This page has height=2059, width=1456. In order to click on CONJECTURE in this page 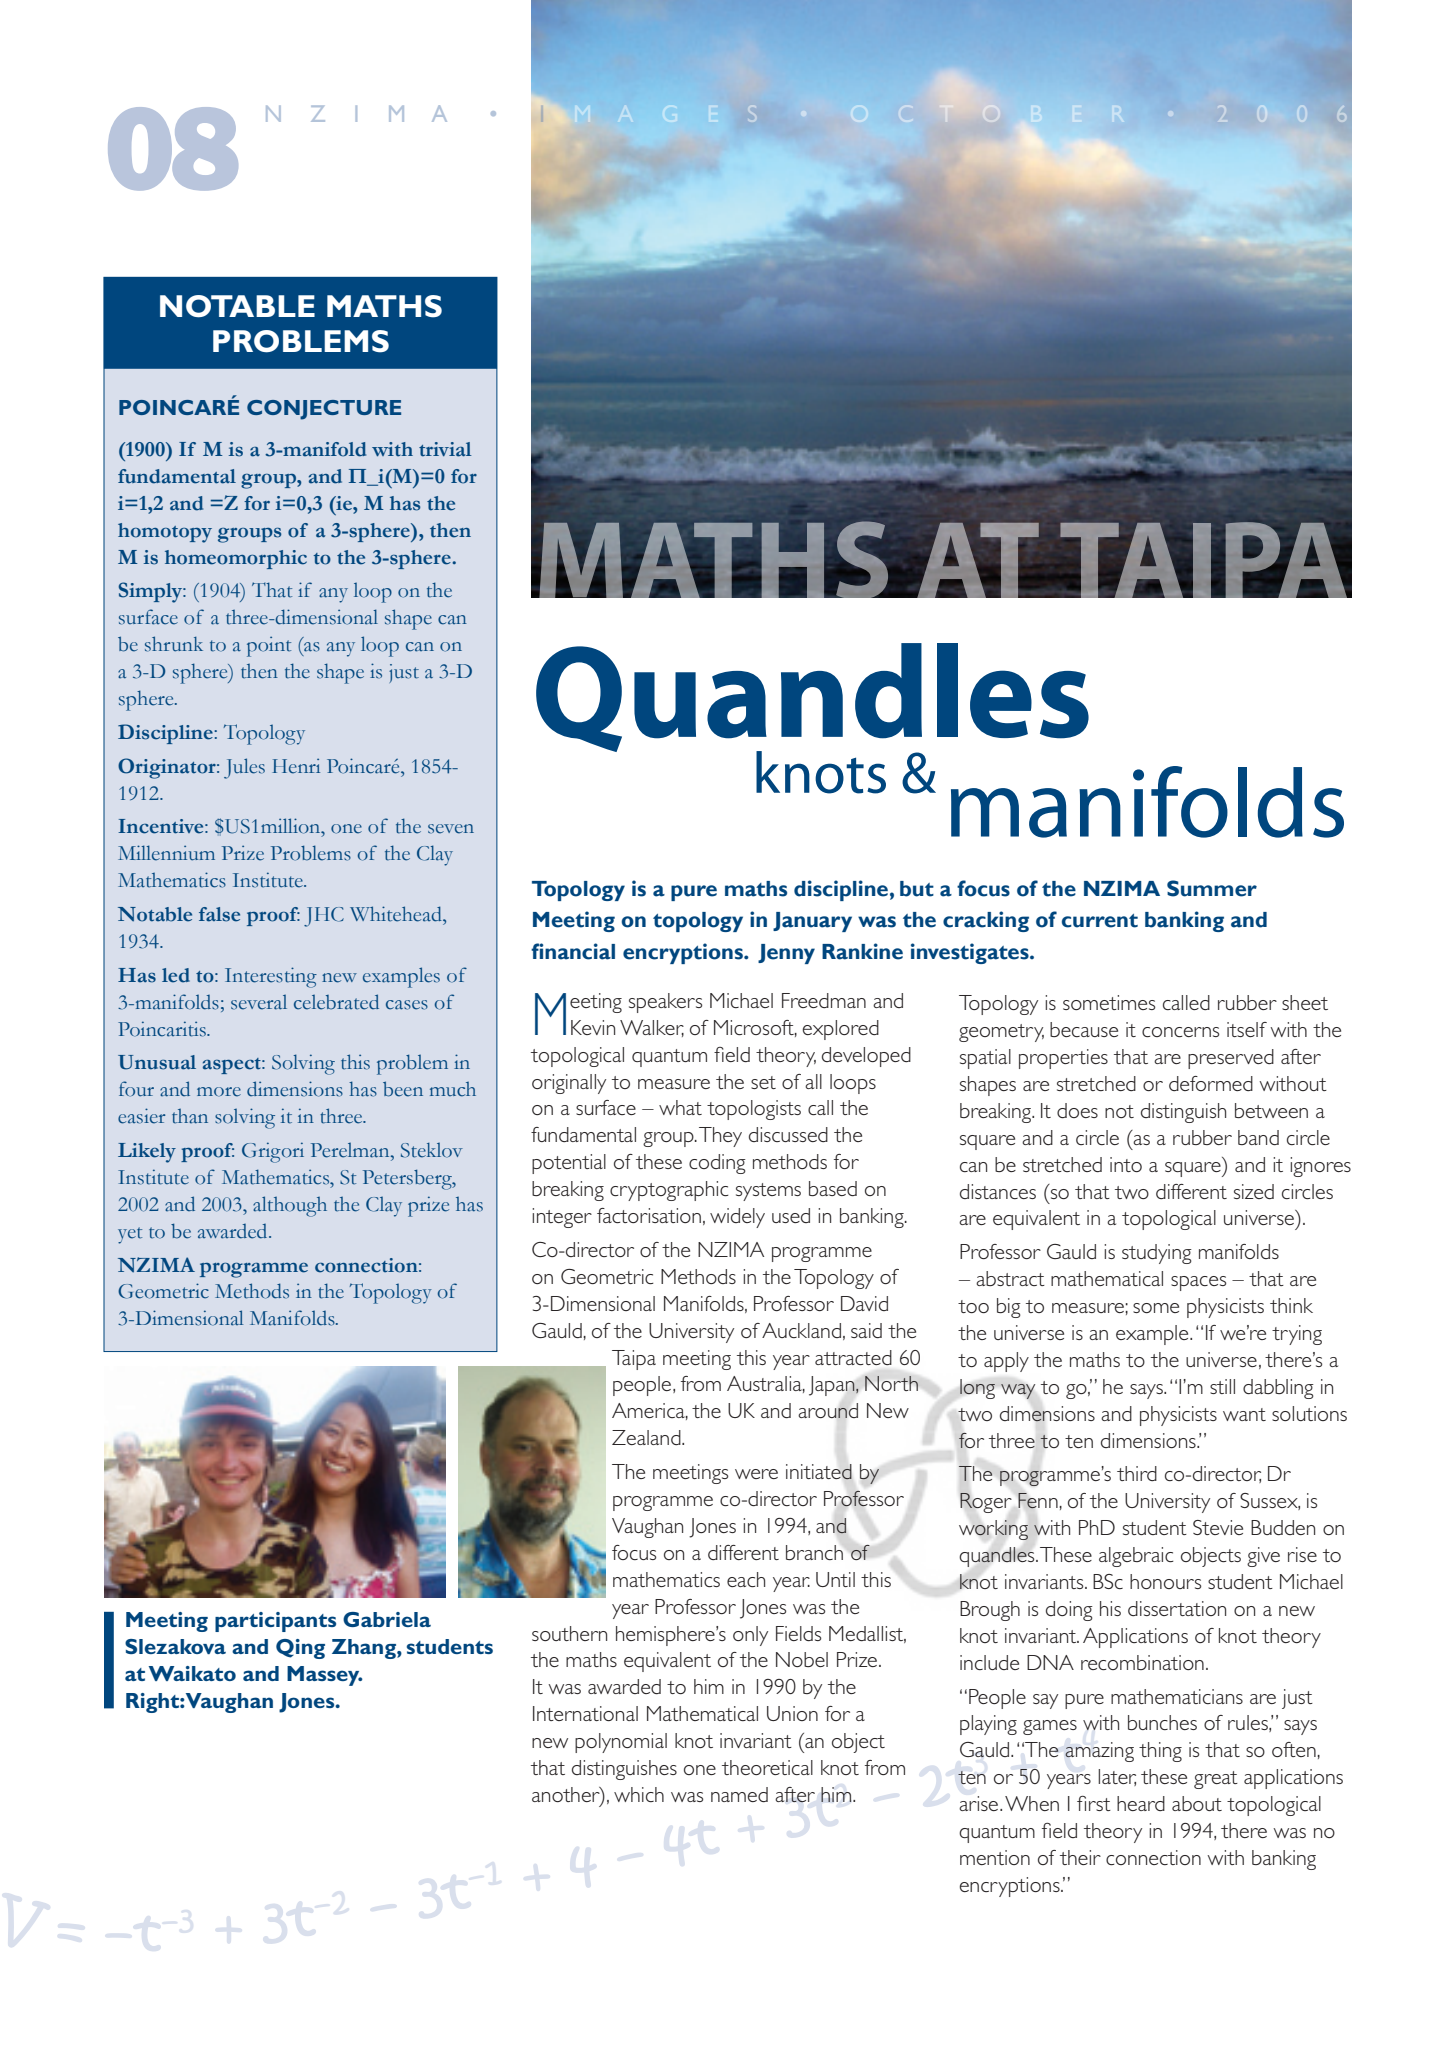, I will do `click(324, 410)`.
